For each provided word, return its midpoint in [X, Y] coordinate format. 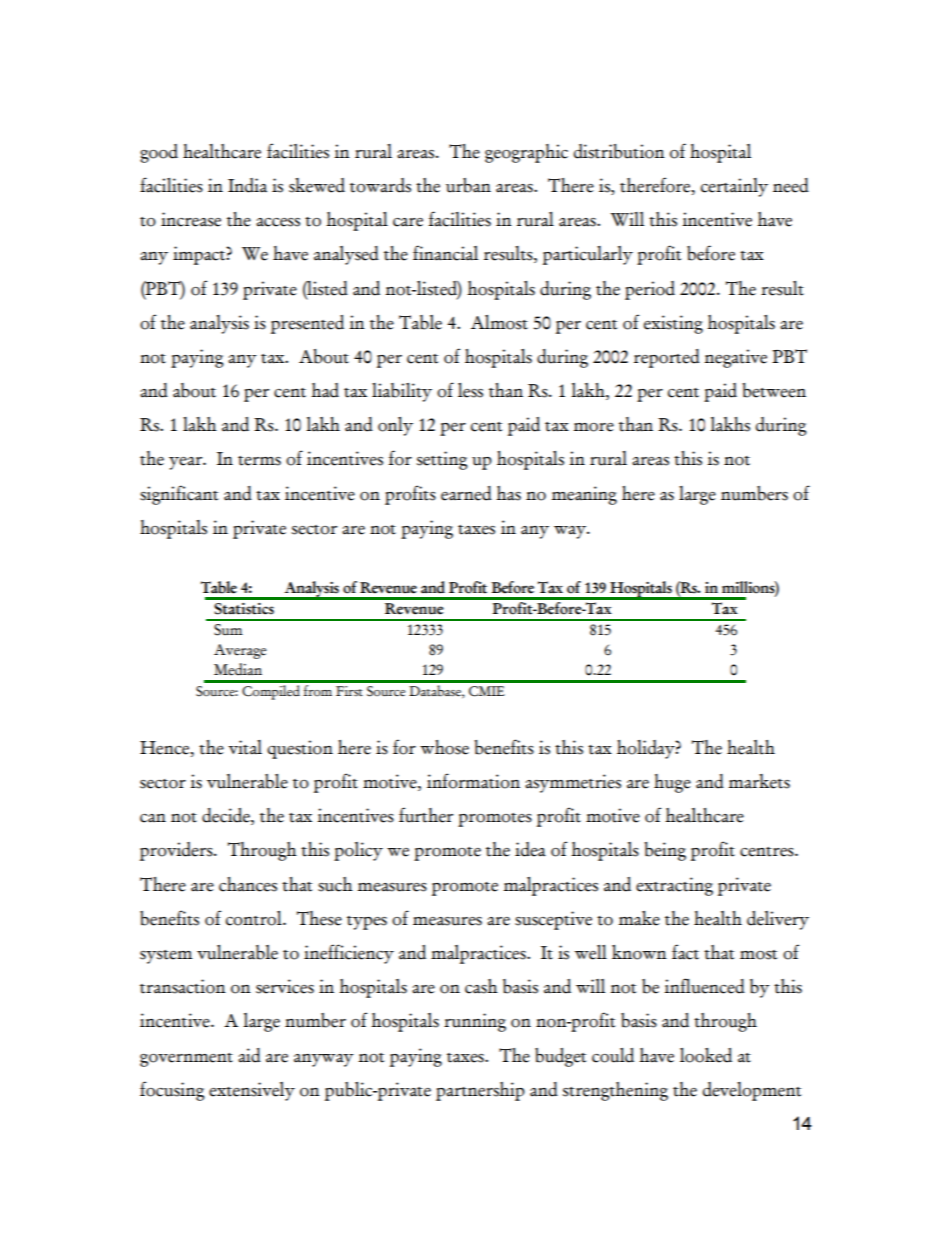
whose [444, 747]
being [665, 851]
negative [735, 358]
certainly [734, 187]
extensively [252, 1091]
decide [227, 816]
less [470, 390]
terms [259, 461]
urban [468, 185]
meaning [584, 495]
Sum [228, 630]
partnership [480, 1091]
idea [530, 849]
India [247, 185]
